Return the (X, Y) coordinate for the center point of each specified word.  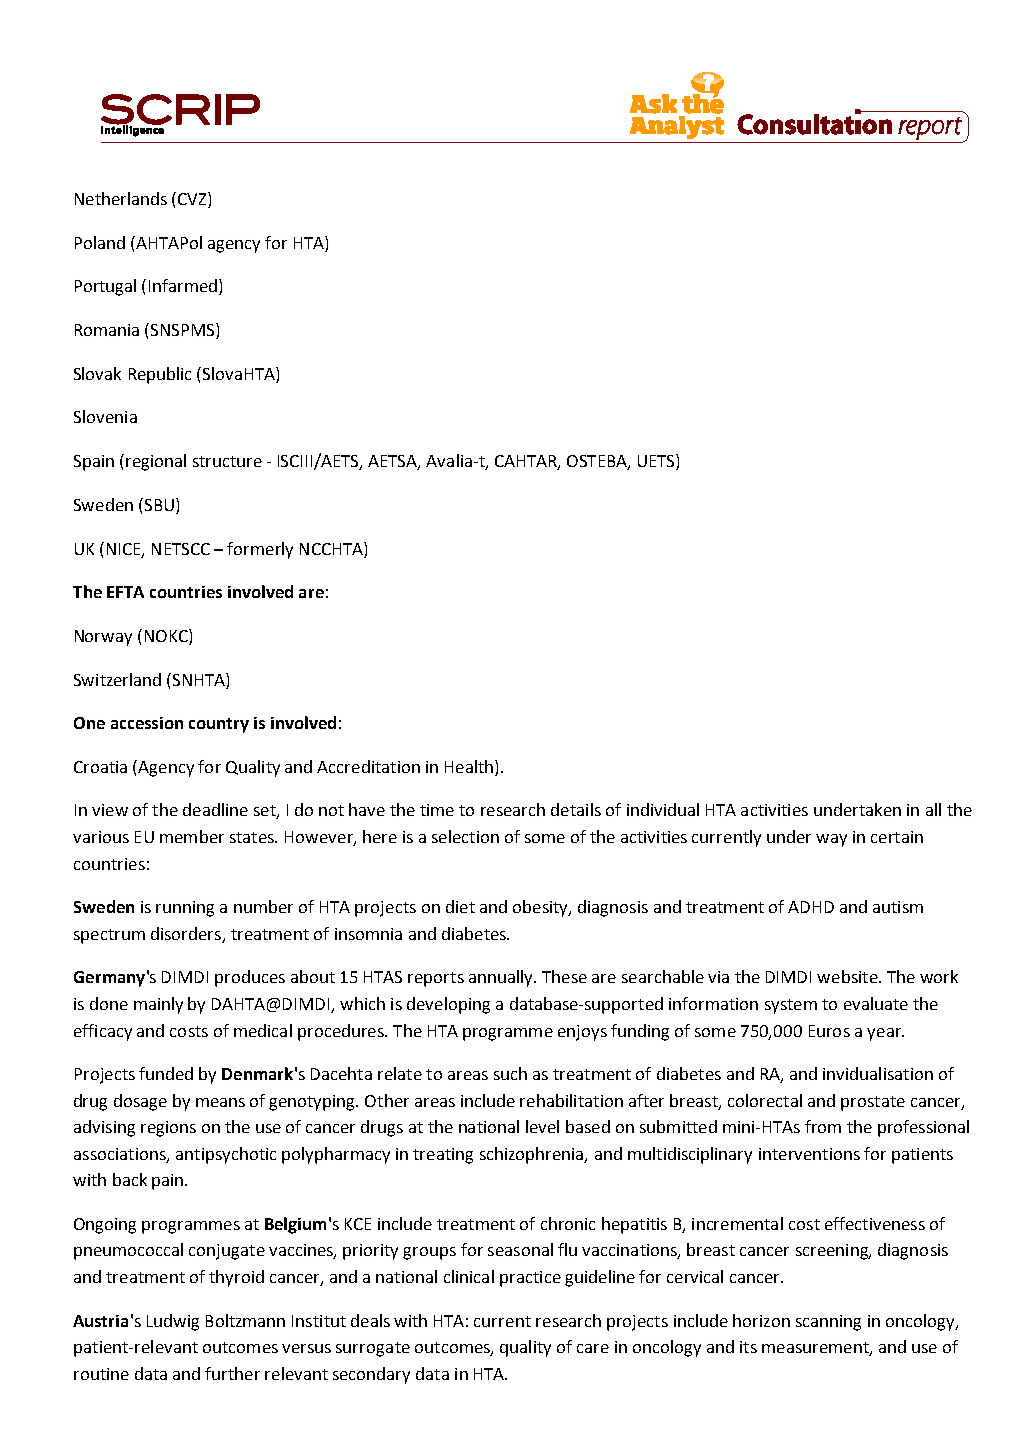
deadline (215, 809)
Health (470, 768)
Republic (160, 375)
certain (897, 837)
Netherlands (121, 198)
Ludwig (173, 1322)
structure (227, 461)
